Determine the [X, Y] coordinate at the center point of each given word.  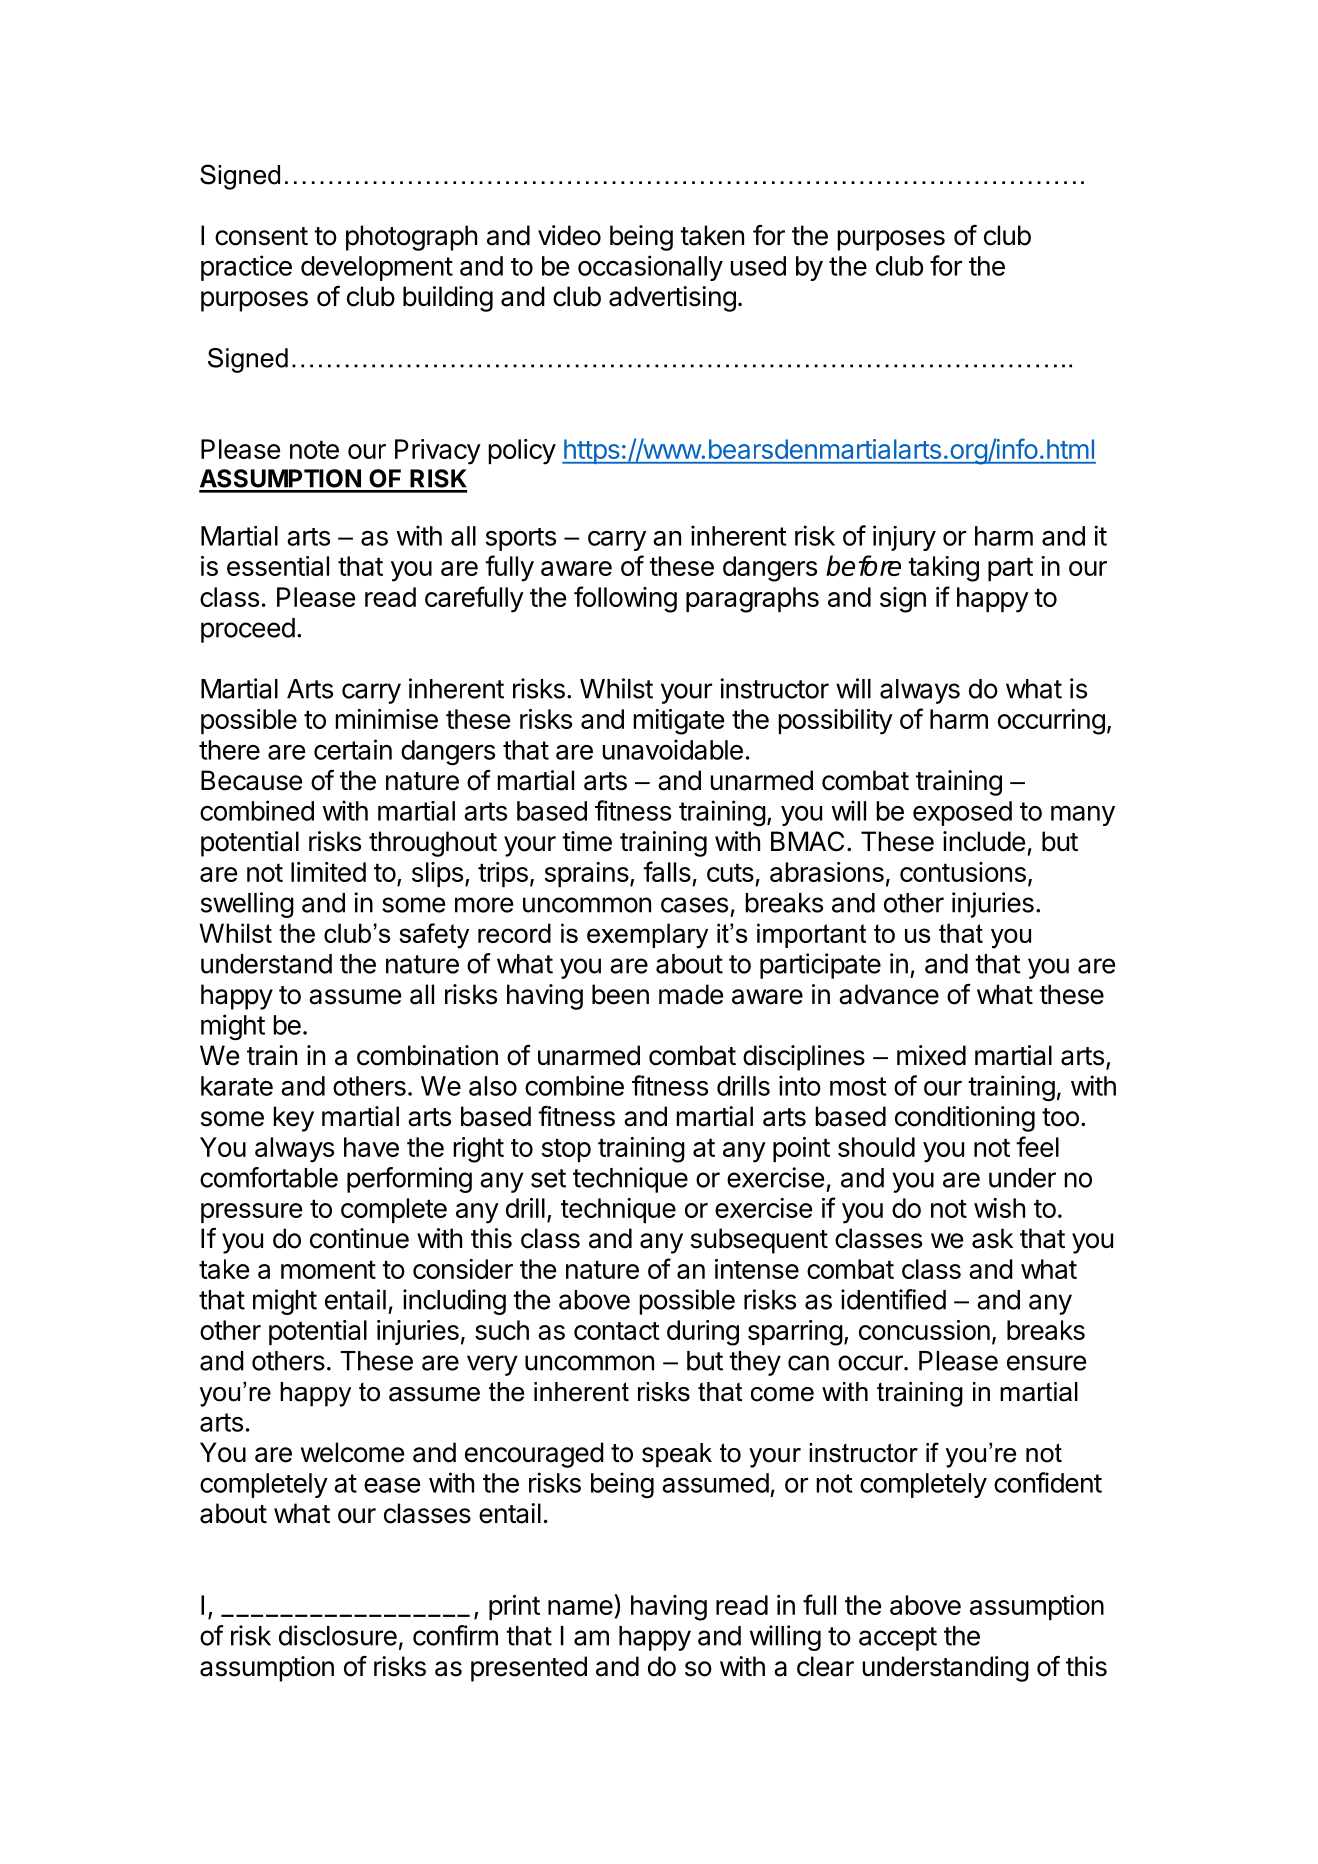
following [625, 599]
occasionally [650, 268]
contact [617, 1331]
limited [328, 872]
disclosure [338, 1635]
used [758, 266]
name [580, 1607]
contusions [963, 872]
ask [992, 1238]
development [377, 268]
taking [943, 569]
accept [898, 1639]
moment [328, 1269]
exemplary [647, 936]
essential [278, 566]
